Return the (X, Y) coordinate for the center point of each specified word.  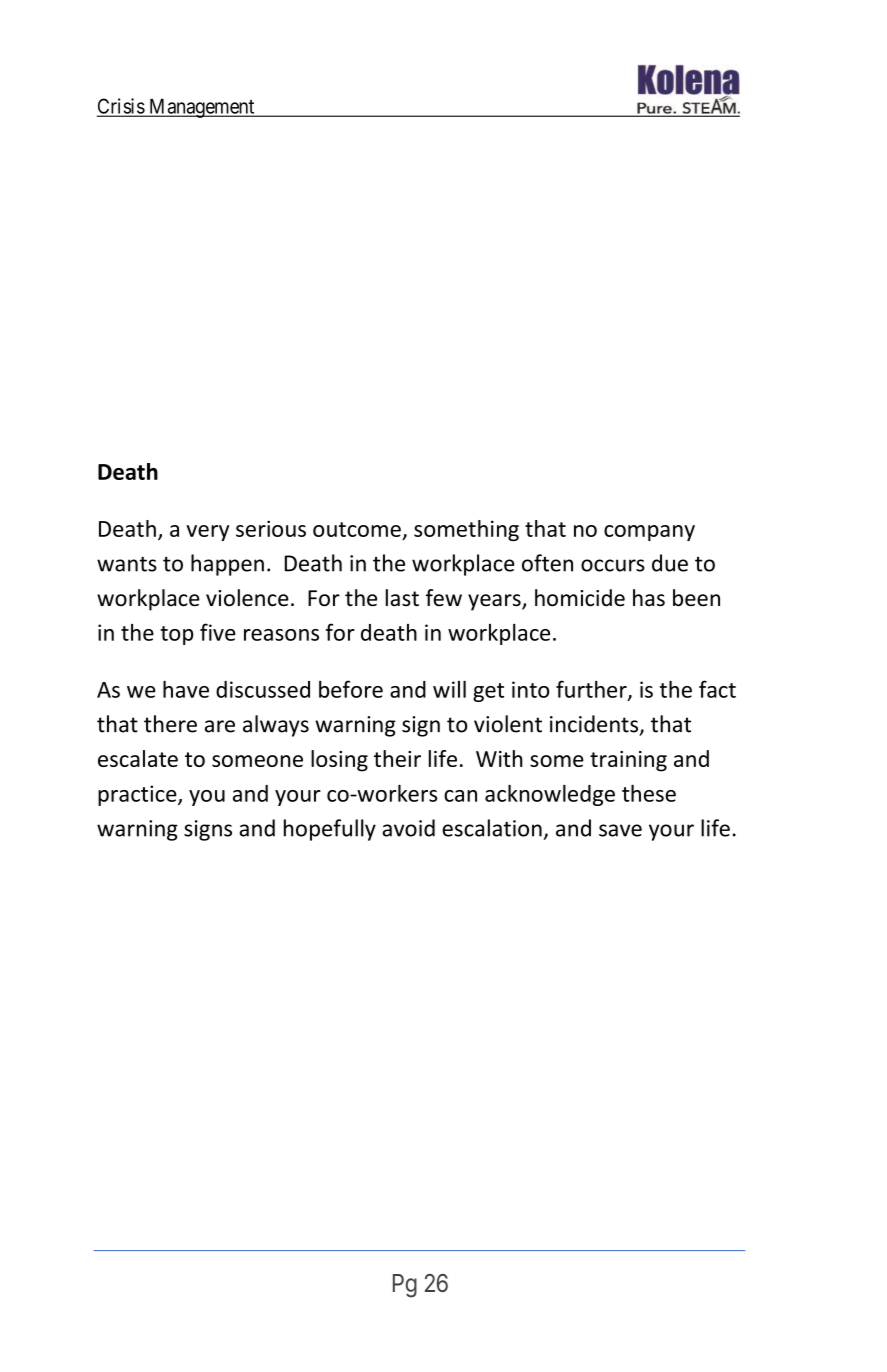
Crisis (121, 107)
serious (271, 528)
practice (138, 795)
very (207, 533)
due (670, 563)
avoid (408, 828)
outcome (357, 529)
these (649, 793)
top (177, 635)
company (649, 533)
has (649, 598)
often (547, 563)
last (402, 598)
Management (202, 108)
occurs (613, 565)
